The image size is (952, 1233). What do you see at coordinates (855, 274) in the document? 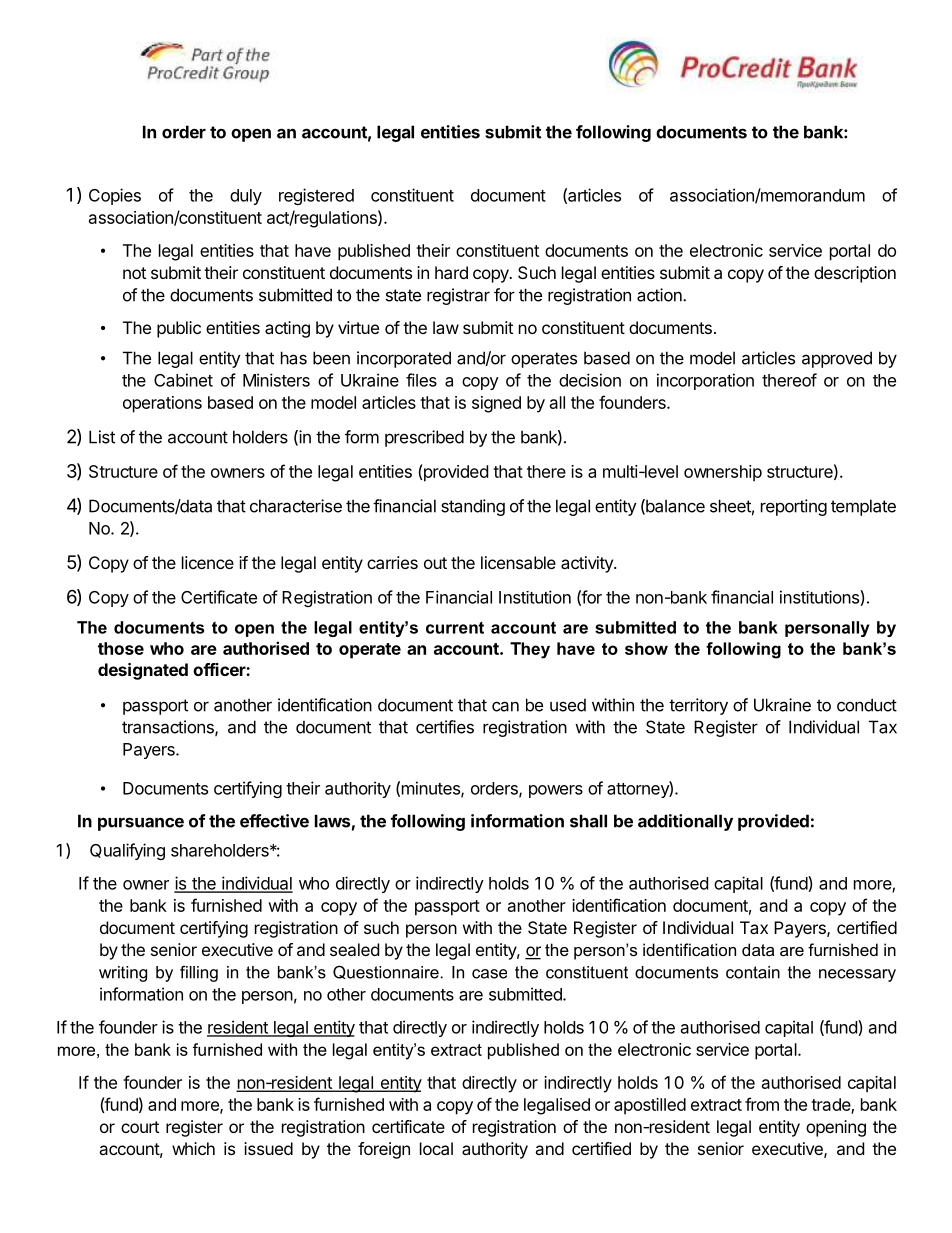
I see `description` at bounding box center [855, 274].
